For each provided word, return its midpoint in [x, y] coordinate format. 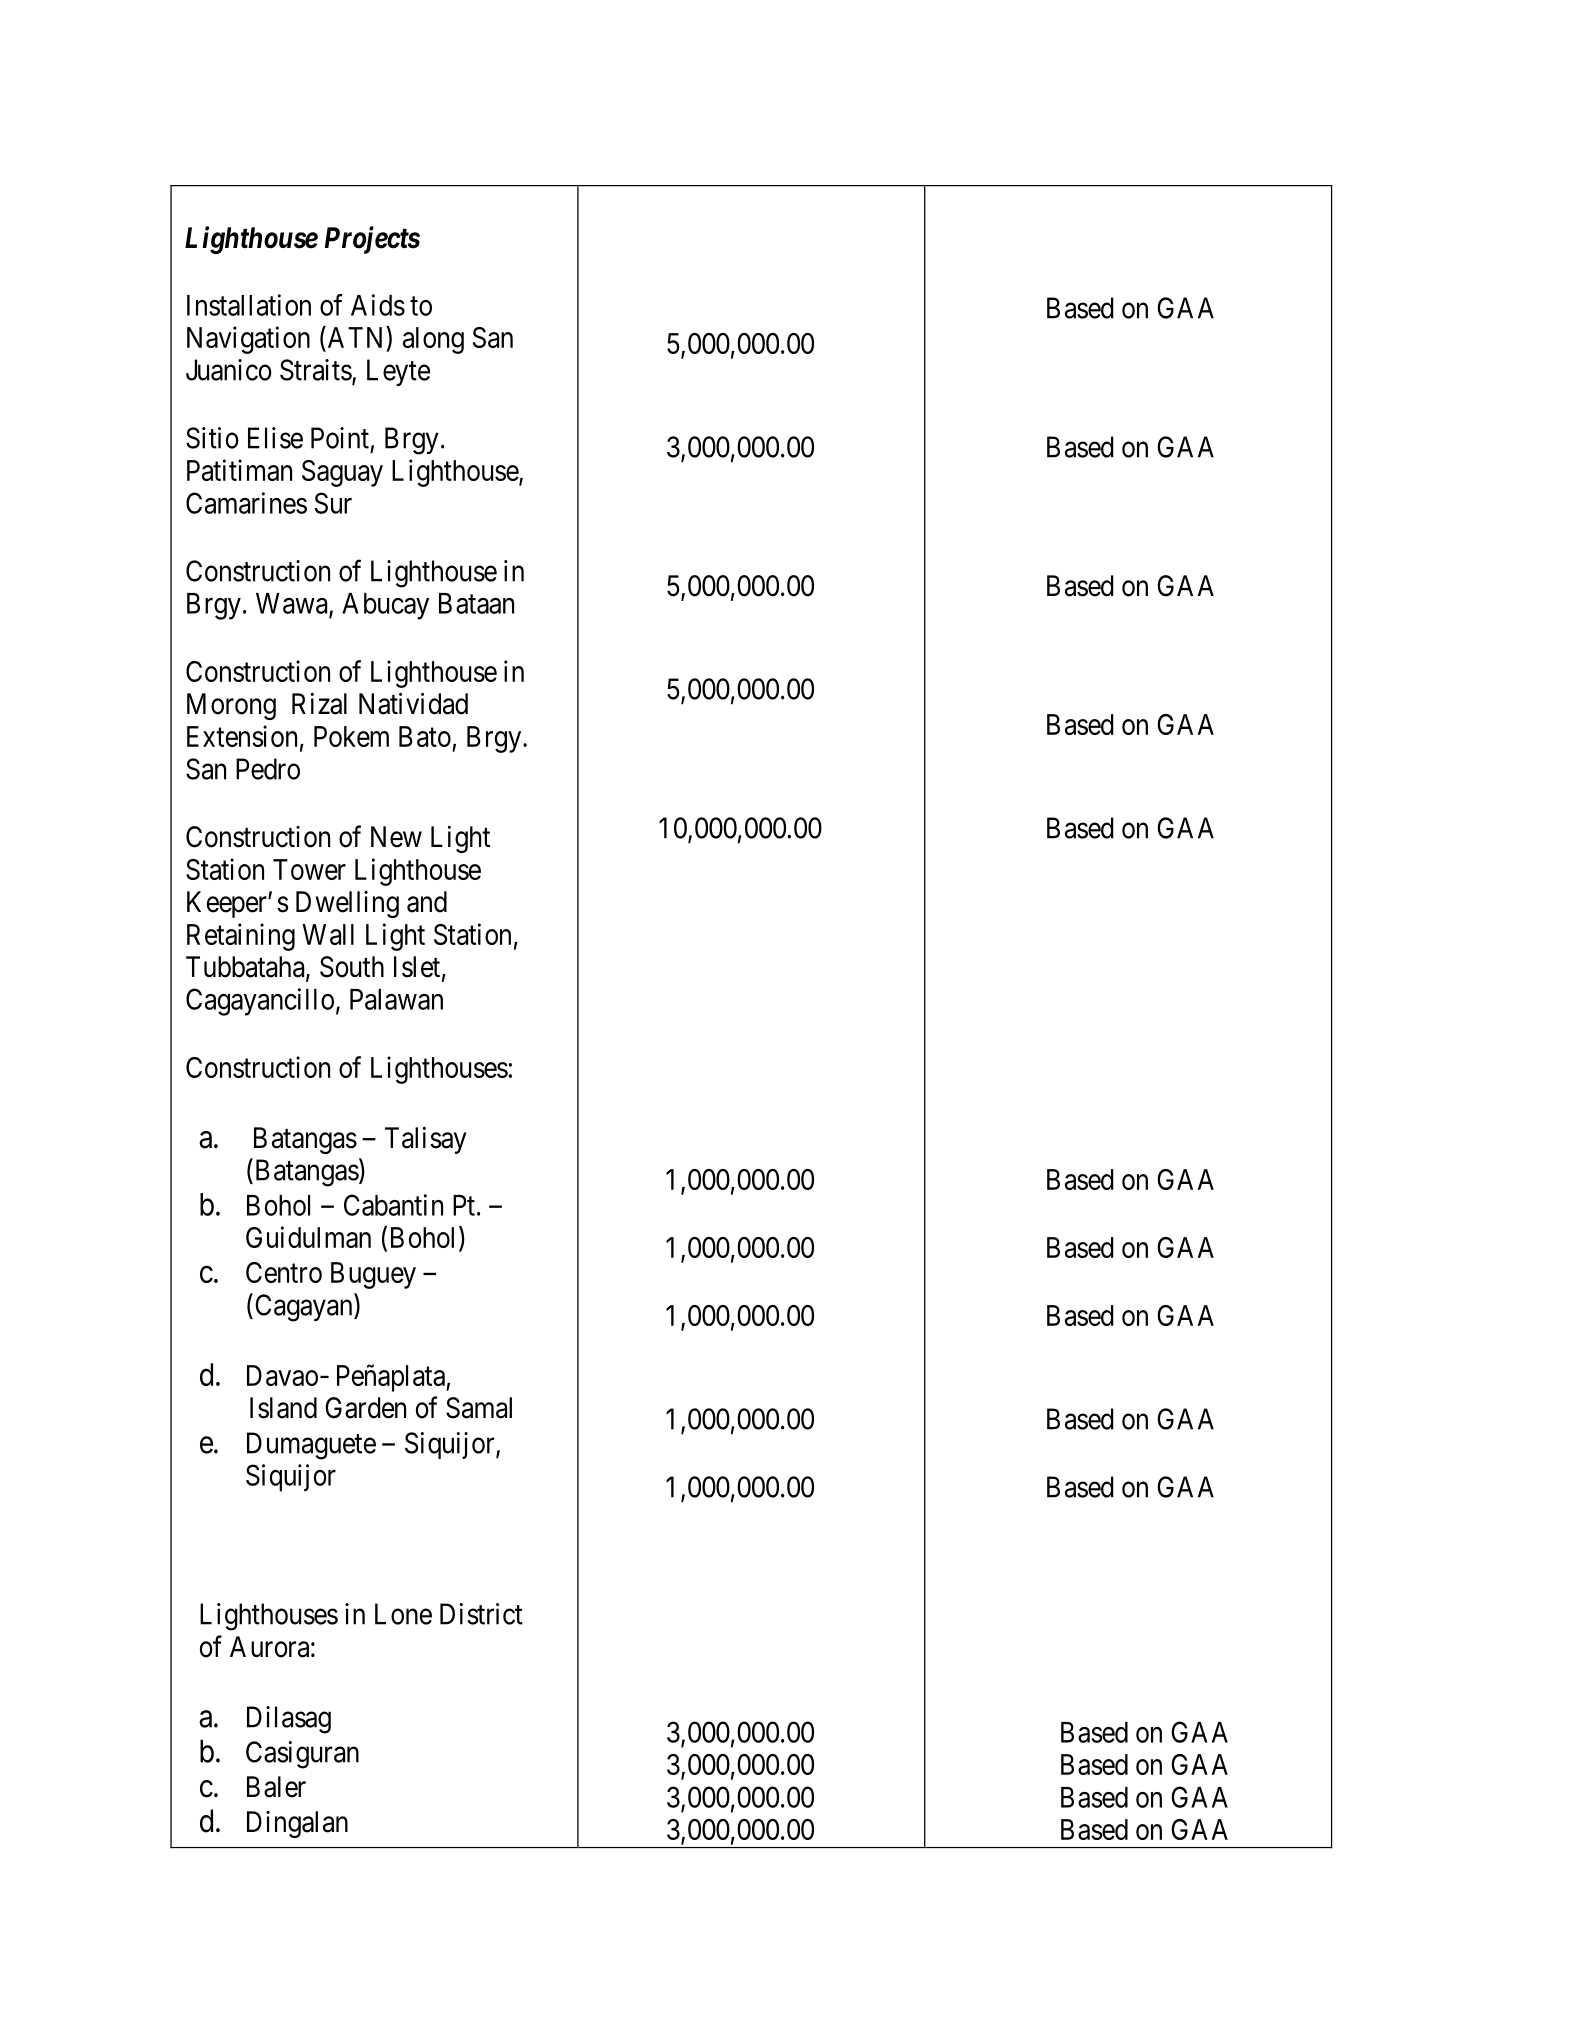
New [396, 837]
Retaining [241, 937]
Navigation [248, 340]
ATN [356, 338]
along [433, 340]
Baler [276, 1787]
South [352, 967]
